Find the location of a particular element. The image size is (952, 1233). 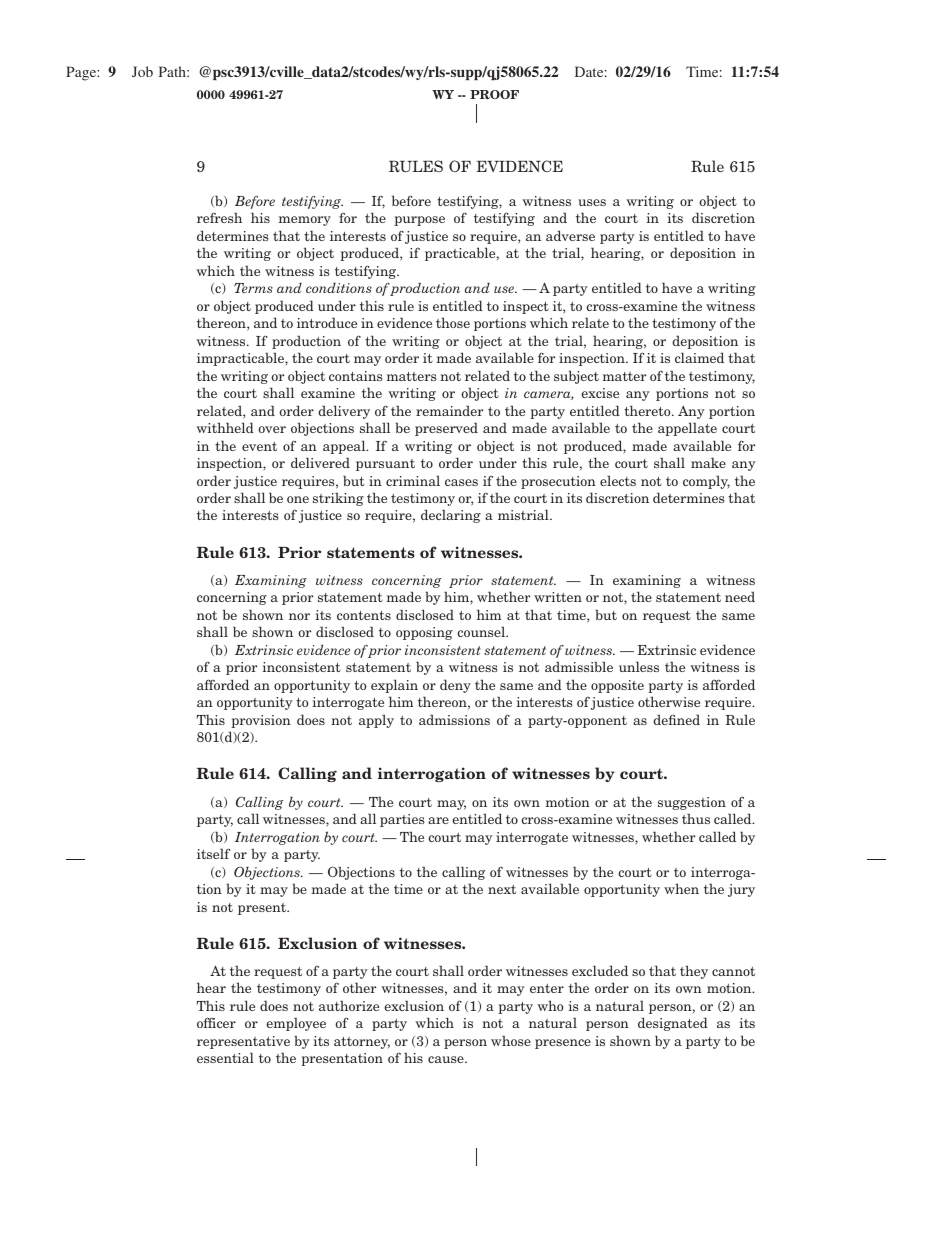

designated is located at coordinates (673, 1024).
